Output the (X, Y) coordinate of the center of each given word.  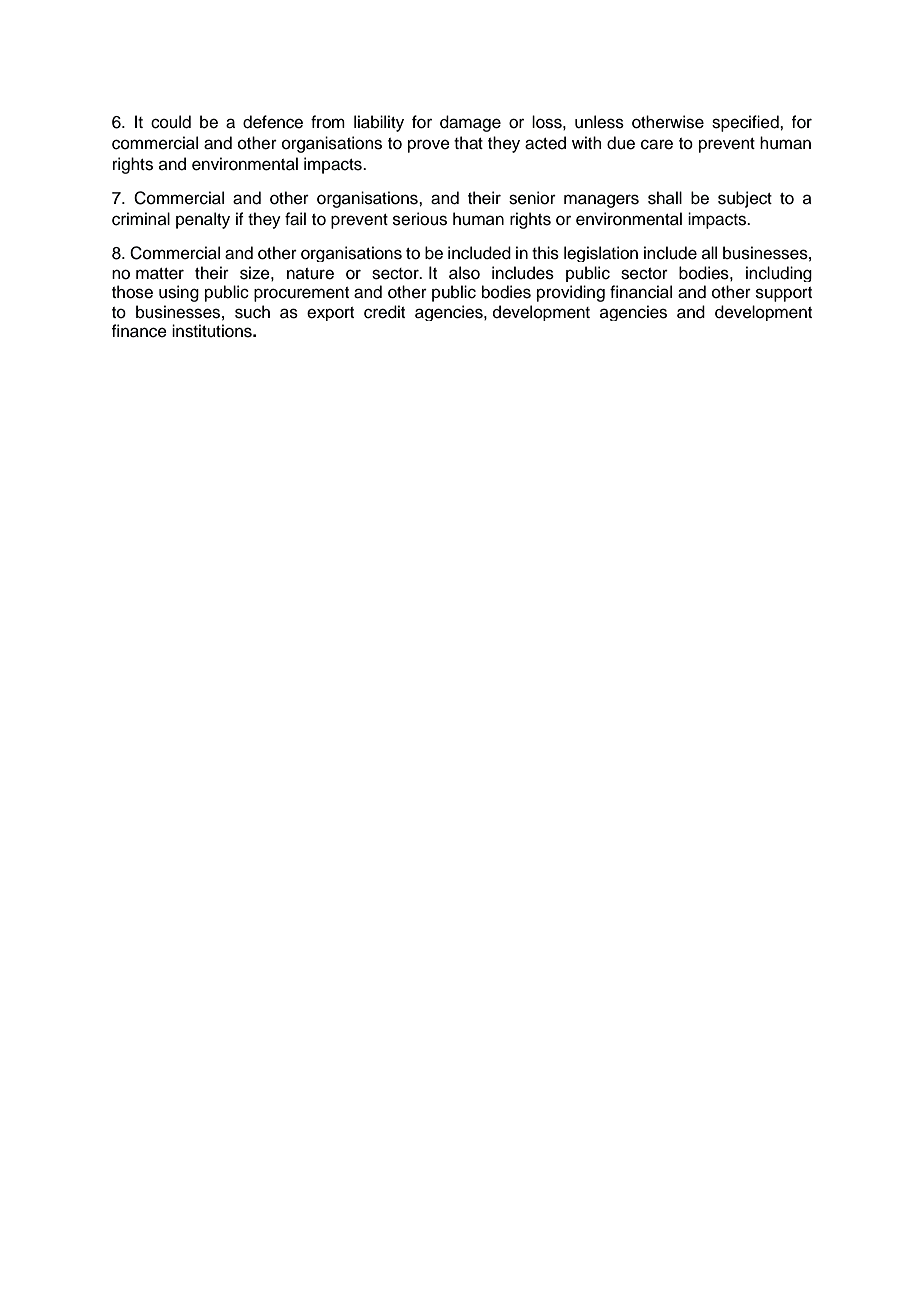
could (171, 122)
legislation (601, 254)
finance (139, 331)
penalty (203, 220)
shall (665, 198)
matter (160, 274)
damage (470, 123)
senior (532, 198)
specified (746, 123)
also (464, 273)
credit (384, 312)
